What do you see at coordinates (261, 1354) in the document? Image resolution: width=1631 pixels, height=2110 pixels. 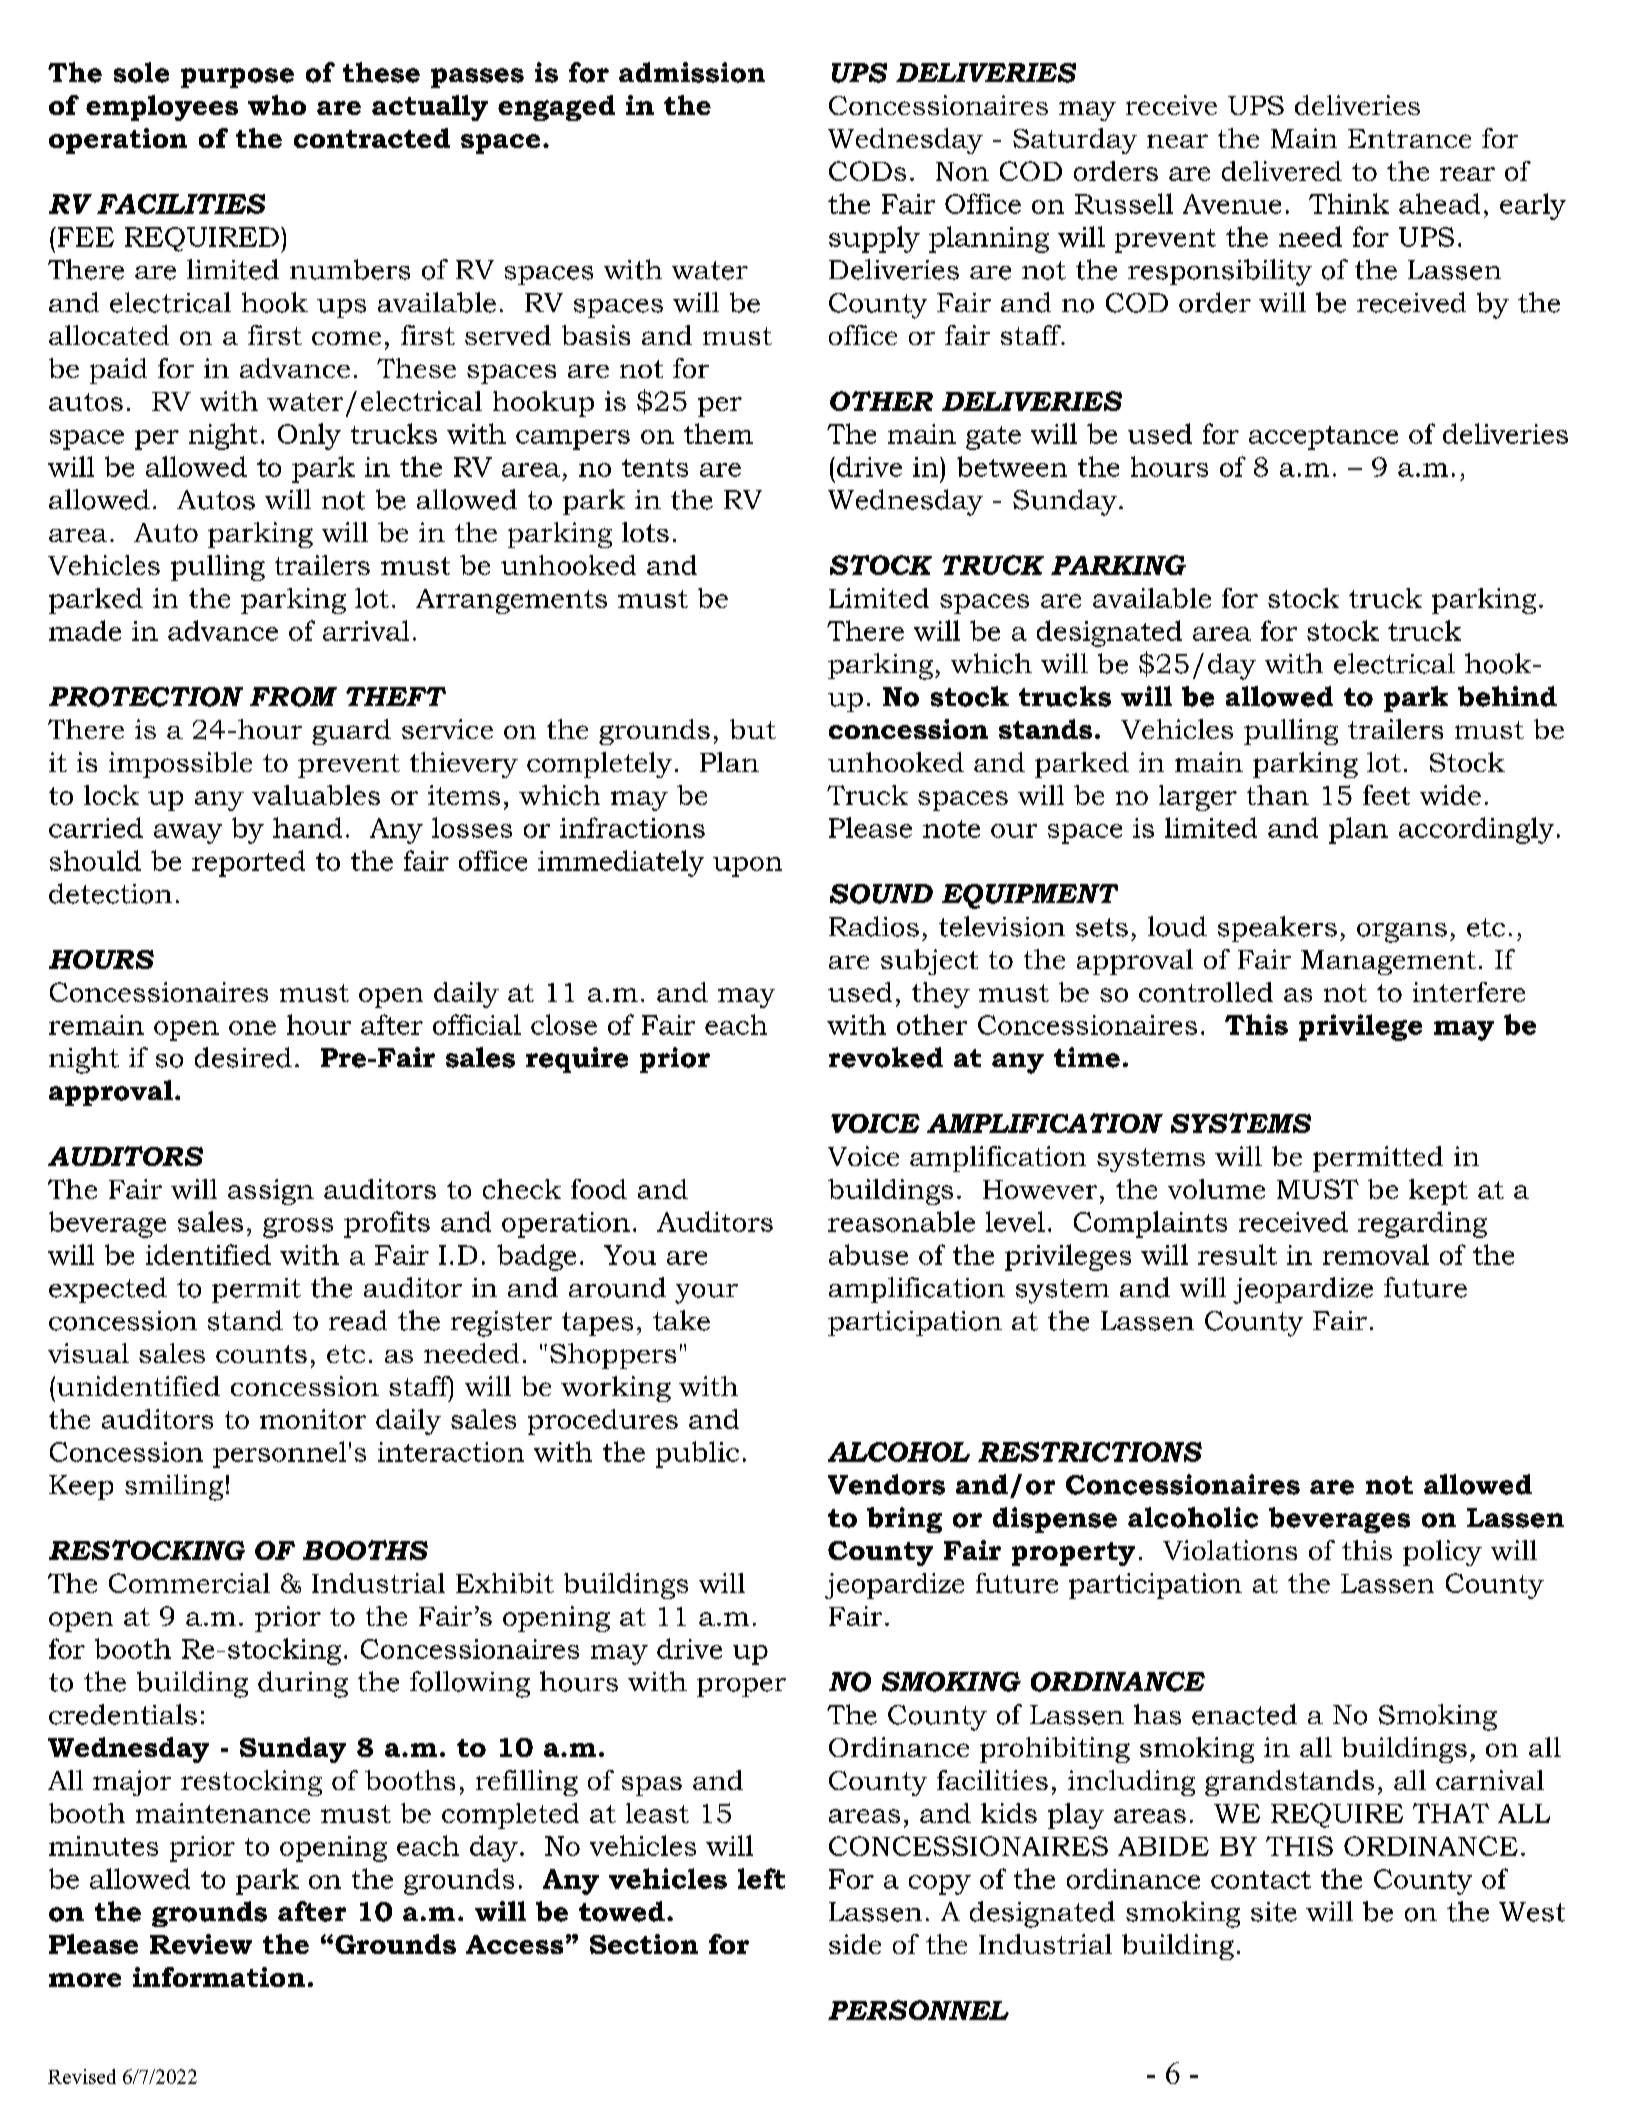 I see `counts` at bounding box center [261, 1354].
